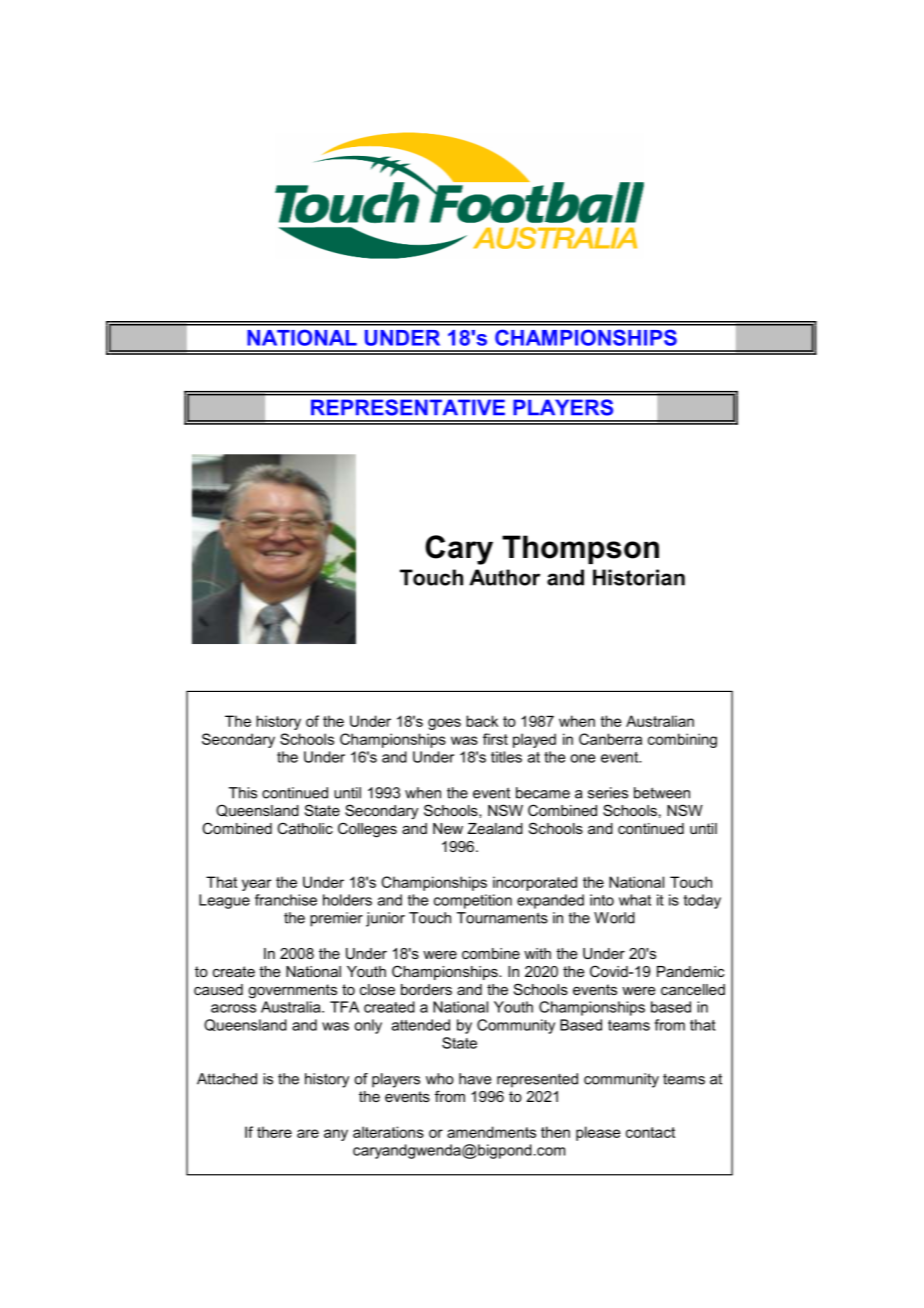 The image size is (924, 1308). I want to click on Thompson, so click(580, 549).
